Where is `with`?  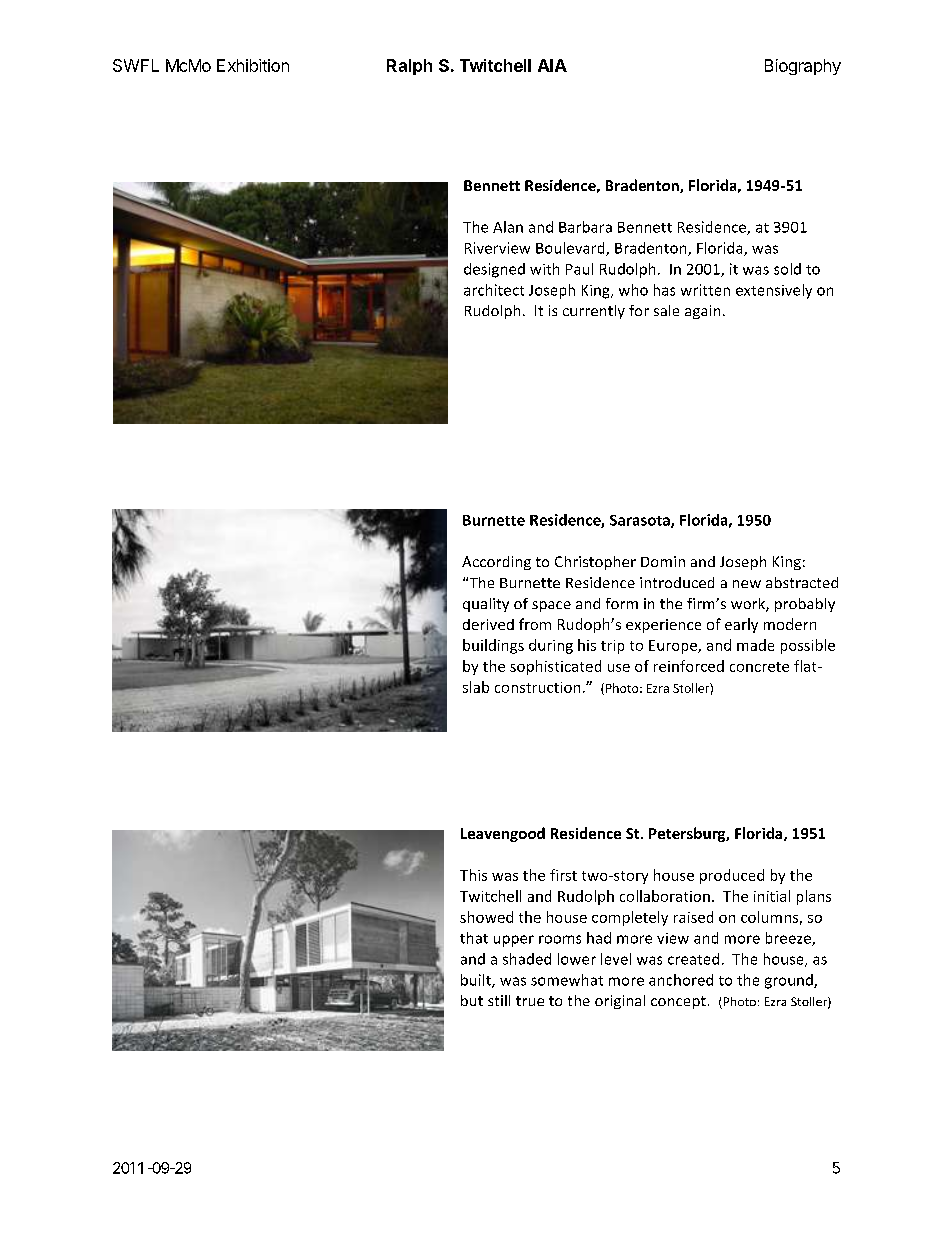 with is located at coordinates (544, 269).
